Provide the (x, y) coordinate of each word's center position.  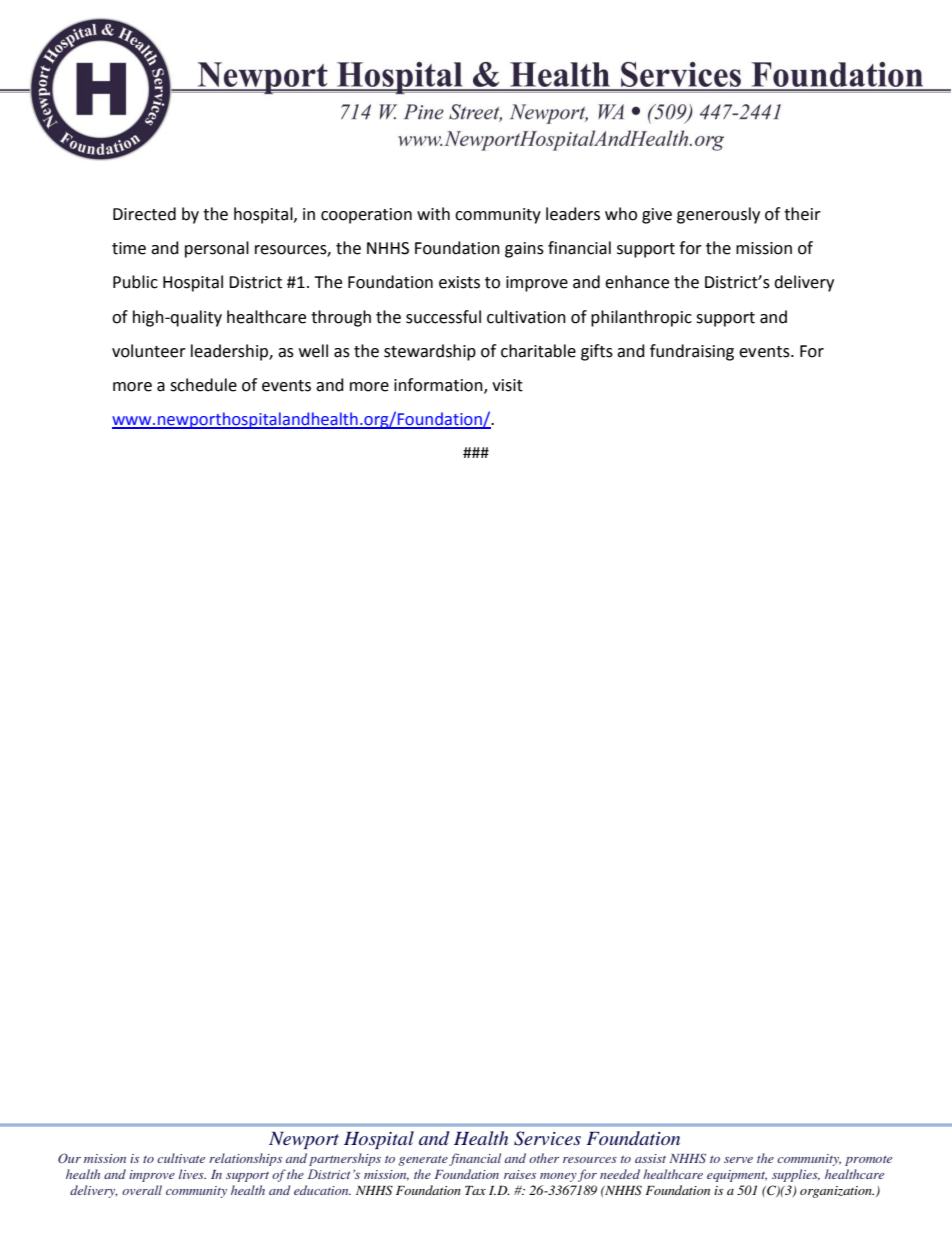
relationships (245, 1159)
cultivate (181, 1158)
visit (507, 385)
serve (738, 1160)
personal (217, 249)
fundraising (692, 352)
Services (547, 1138)
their (802, 214)
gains (524, 250)
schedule (203, 385)
